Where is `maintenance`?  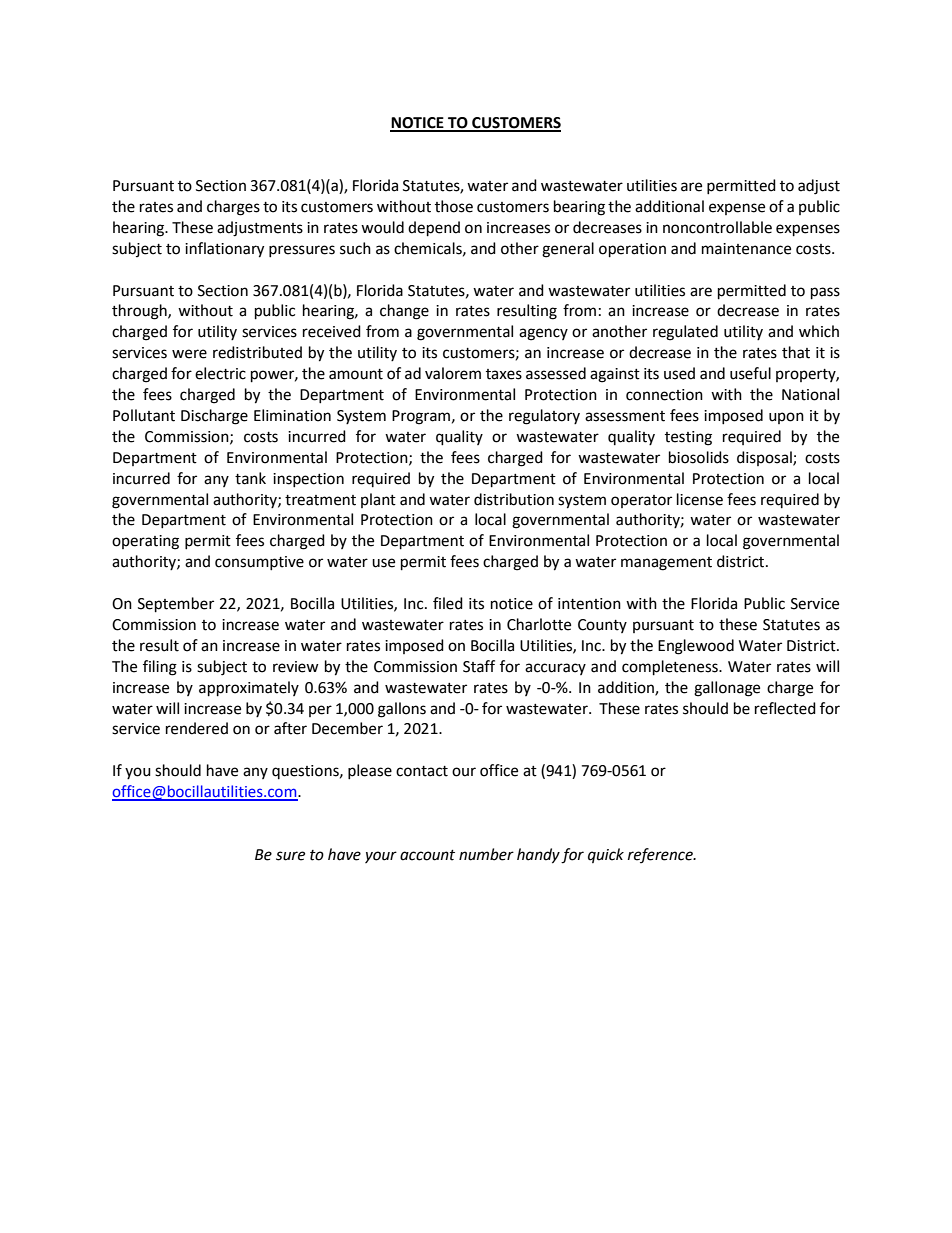 maintenance is located at coordinates (746, 249).
